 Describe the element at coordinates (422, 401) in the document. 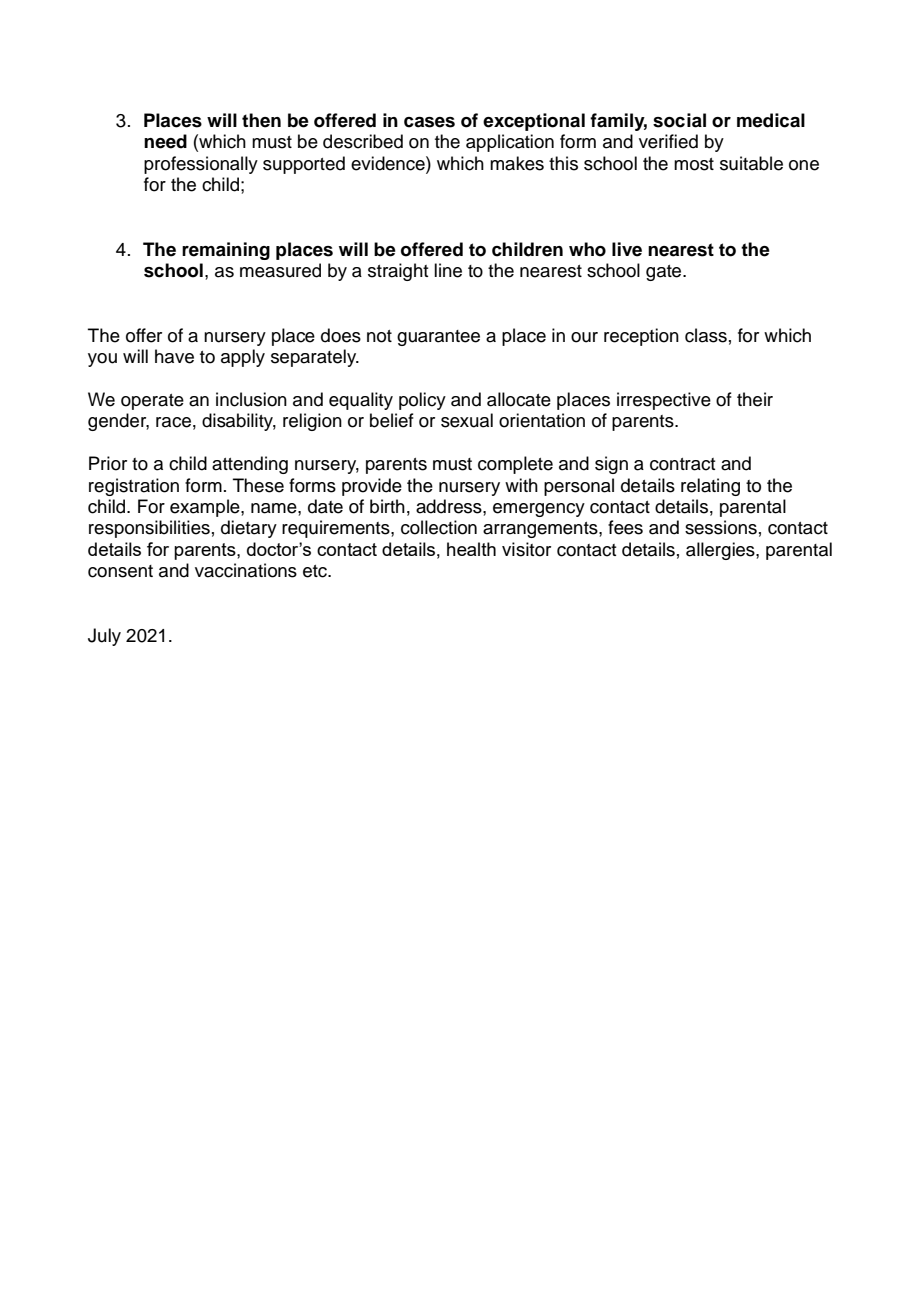

I see `policy` at that location.
